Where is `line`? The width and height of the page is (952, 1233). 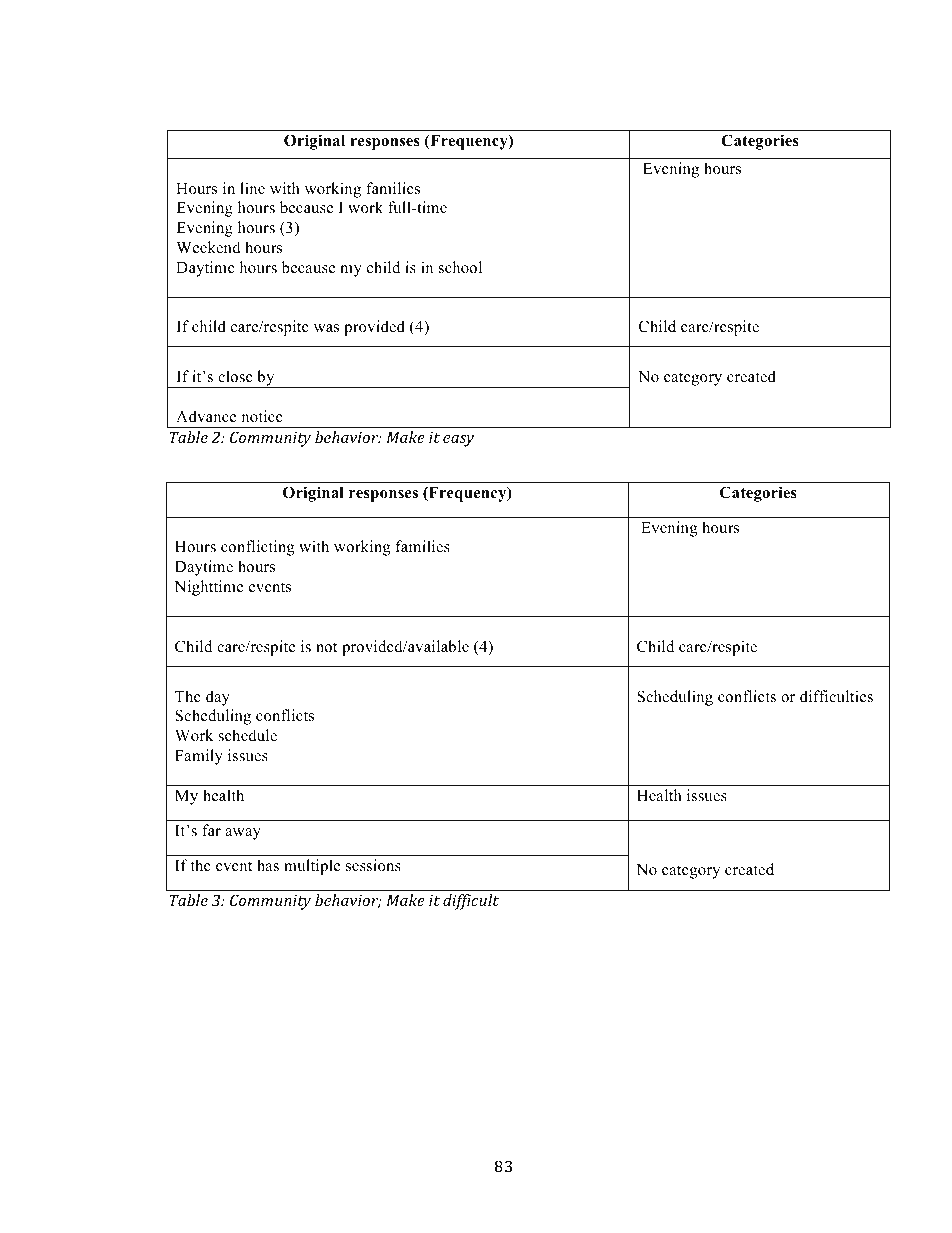 line is located at coordinates (252, 188).
